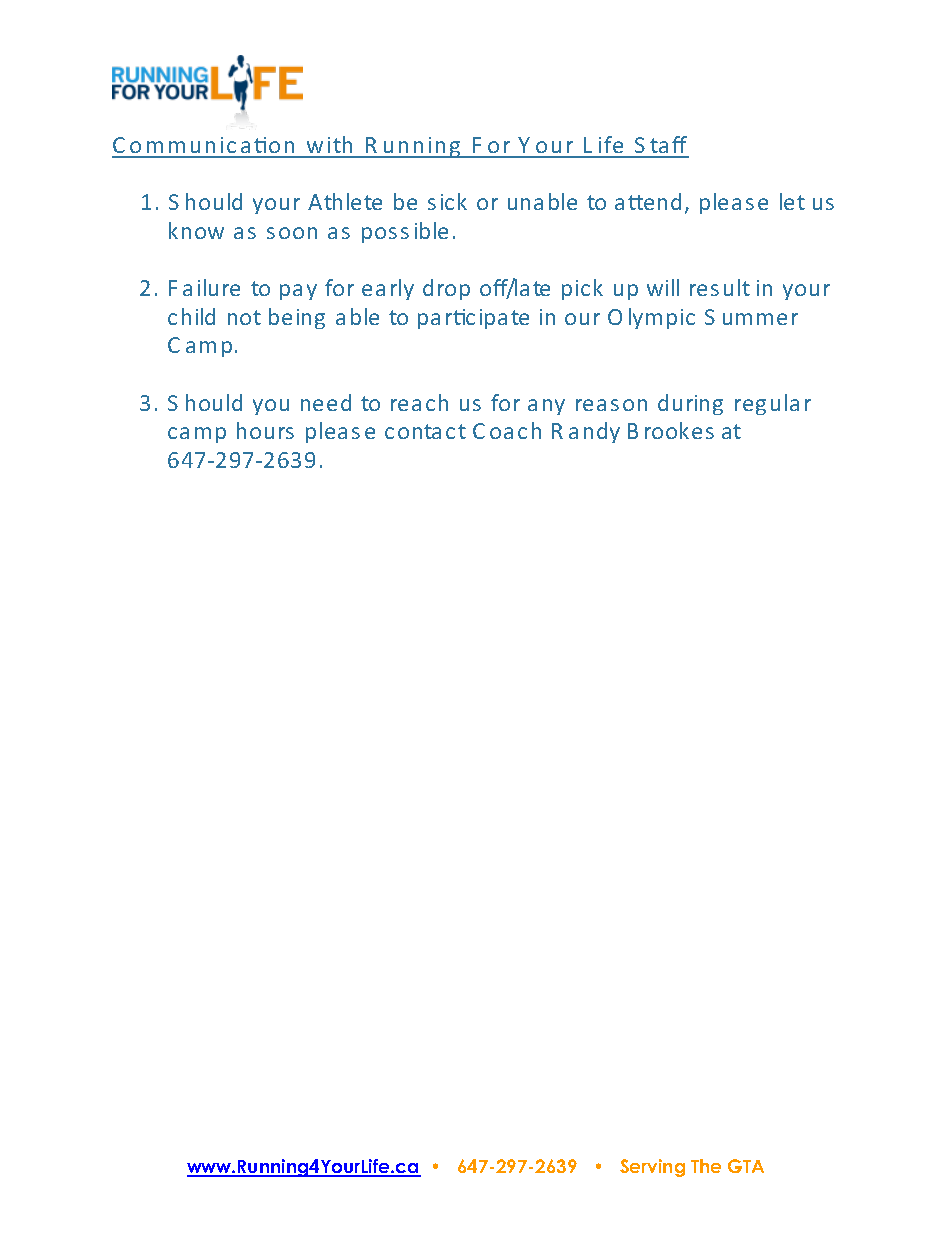 The height and width of the image is (1233, 952). What do you see at coordinates (773, 404) in the image?
I see `regular` at bounding box center [773, 404].
